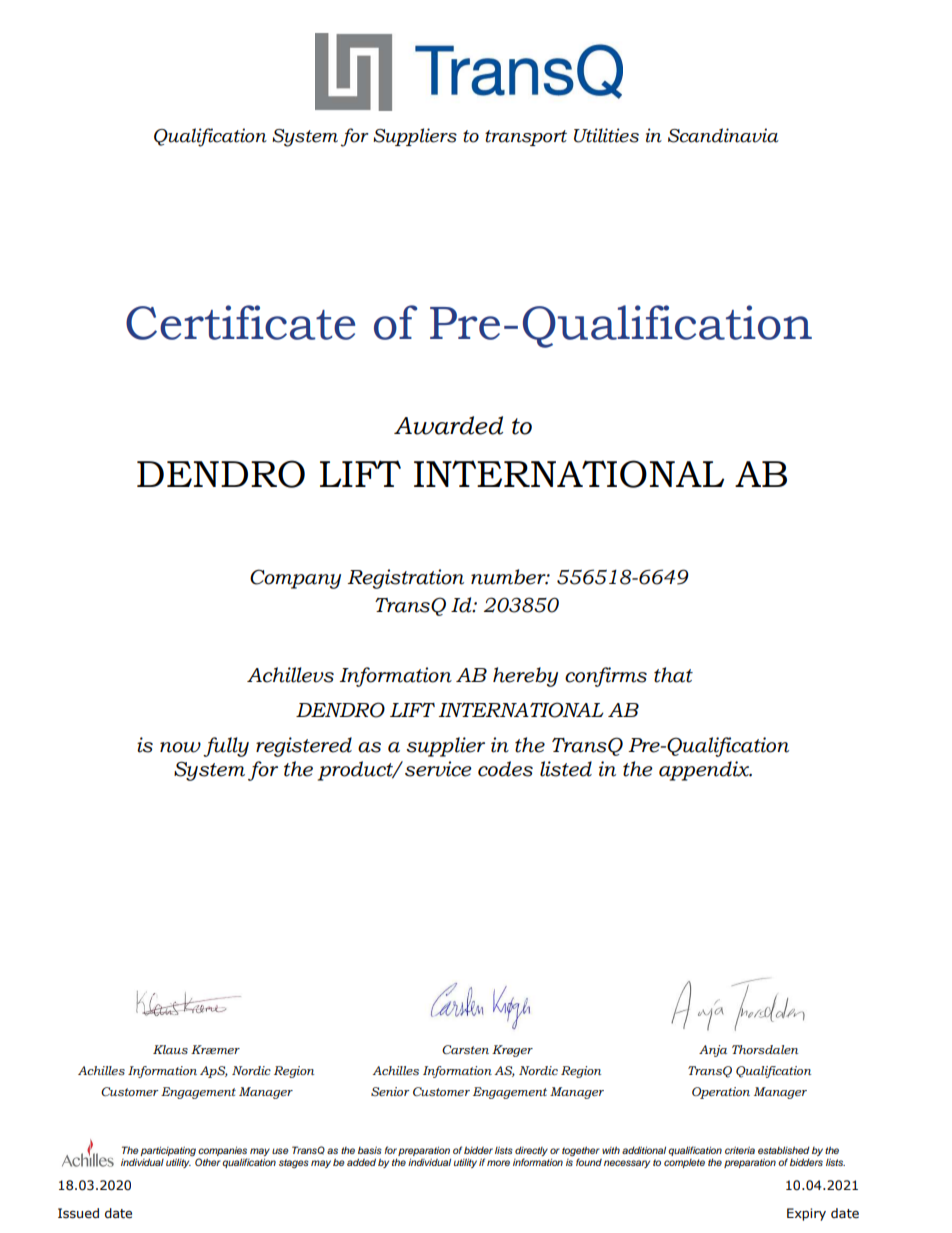 This image has width=952, height=1233. Describe the element at coordinates (168, 1152) in the image. I see `participating` at that location.
